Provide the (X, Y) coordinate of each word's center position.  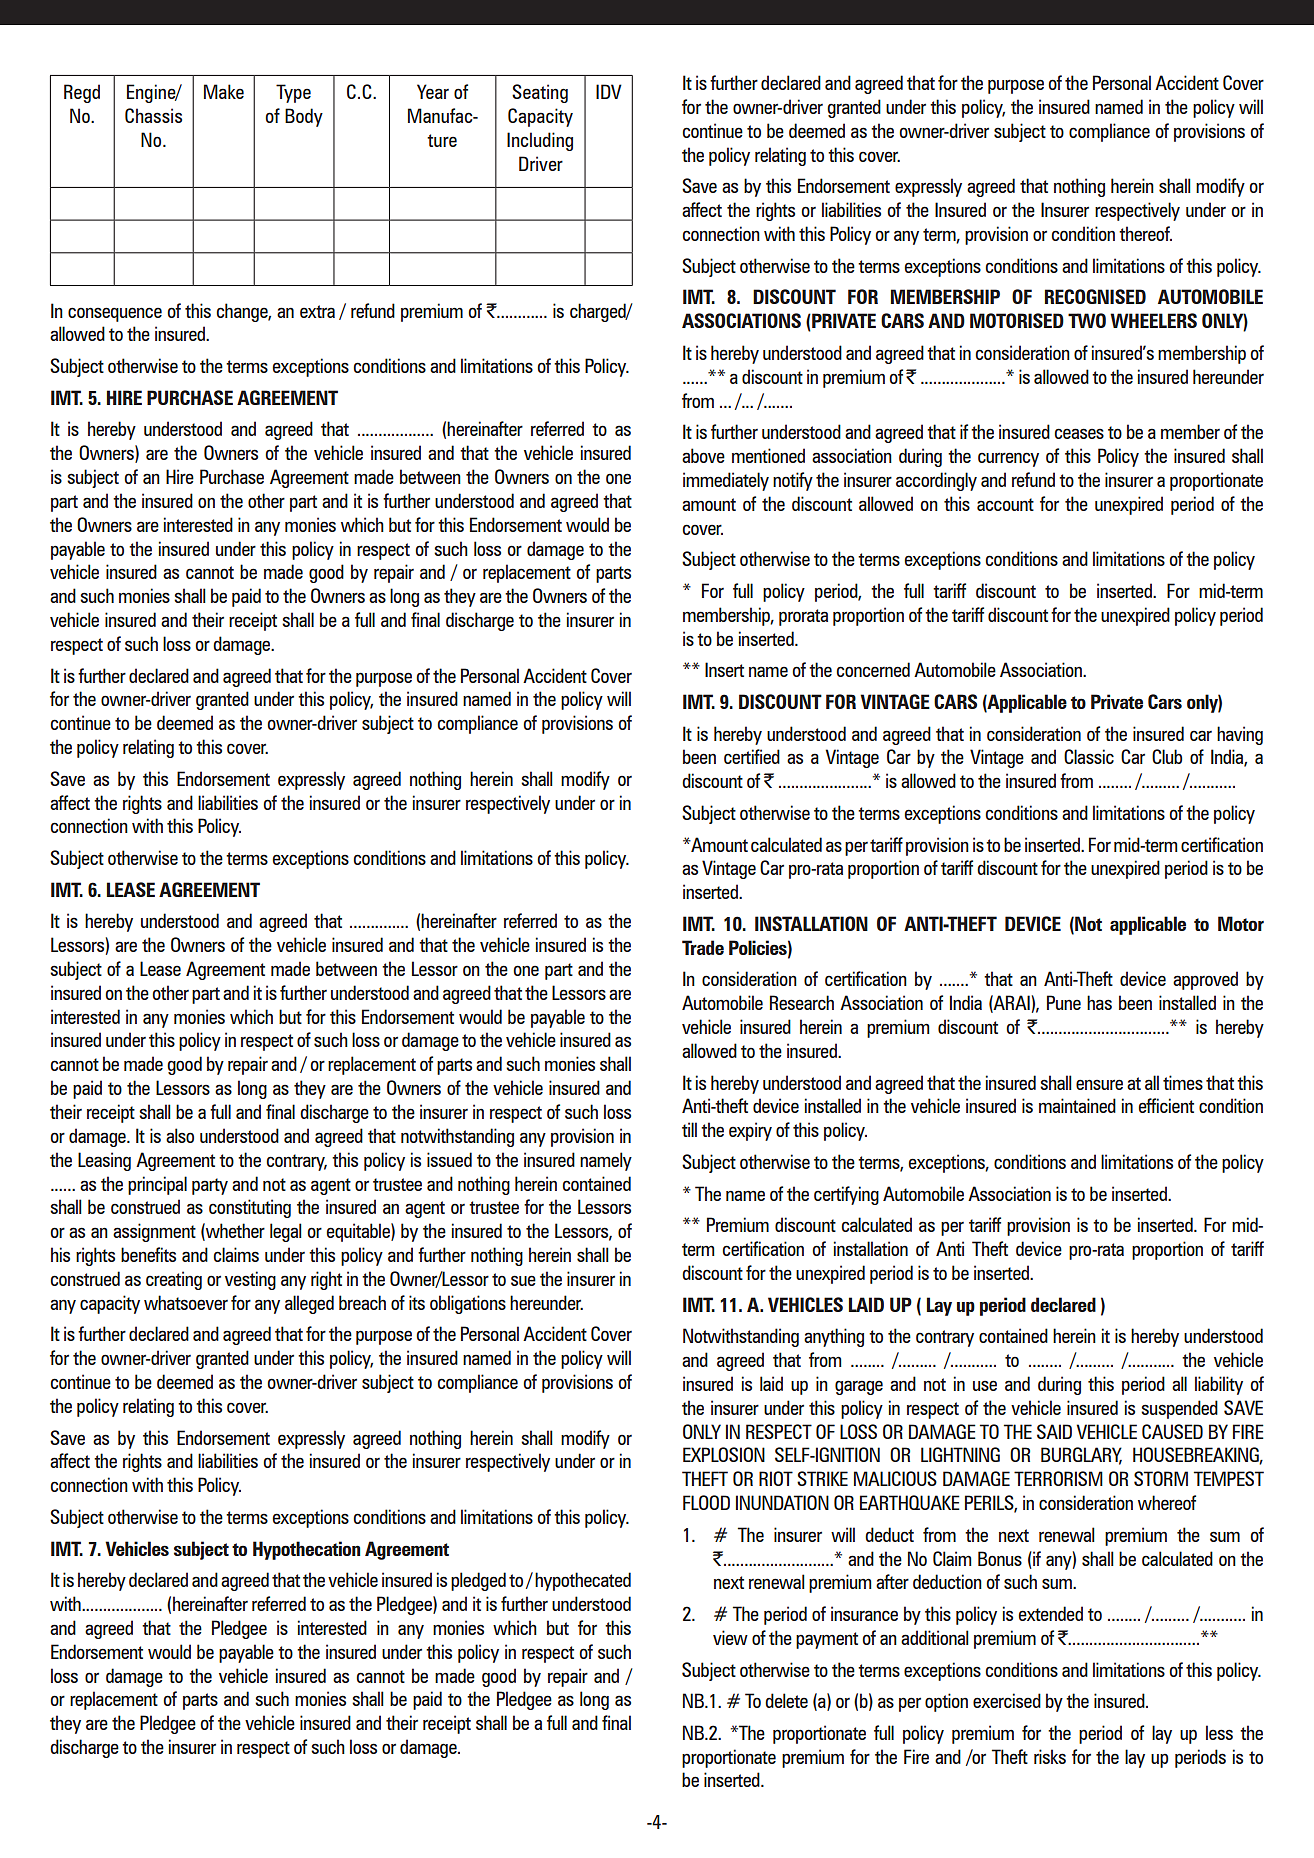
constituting (250, 1208)
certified (752, 756)
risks (1050, 1756)
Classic (1089, 756)
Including (540, 141)
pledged (478, 1581)
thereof (1145, 233)
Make (224, 91)
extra (317, 311)
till (689, 1129)
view (730, 1637)
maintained (1077, 1105)
